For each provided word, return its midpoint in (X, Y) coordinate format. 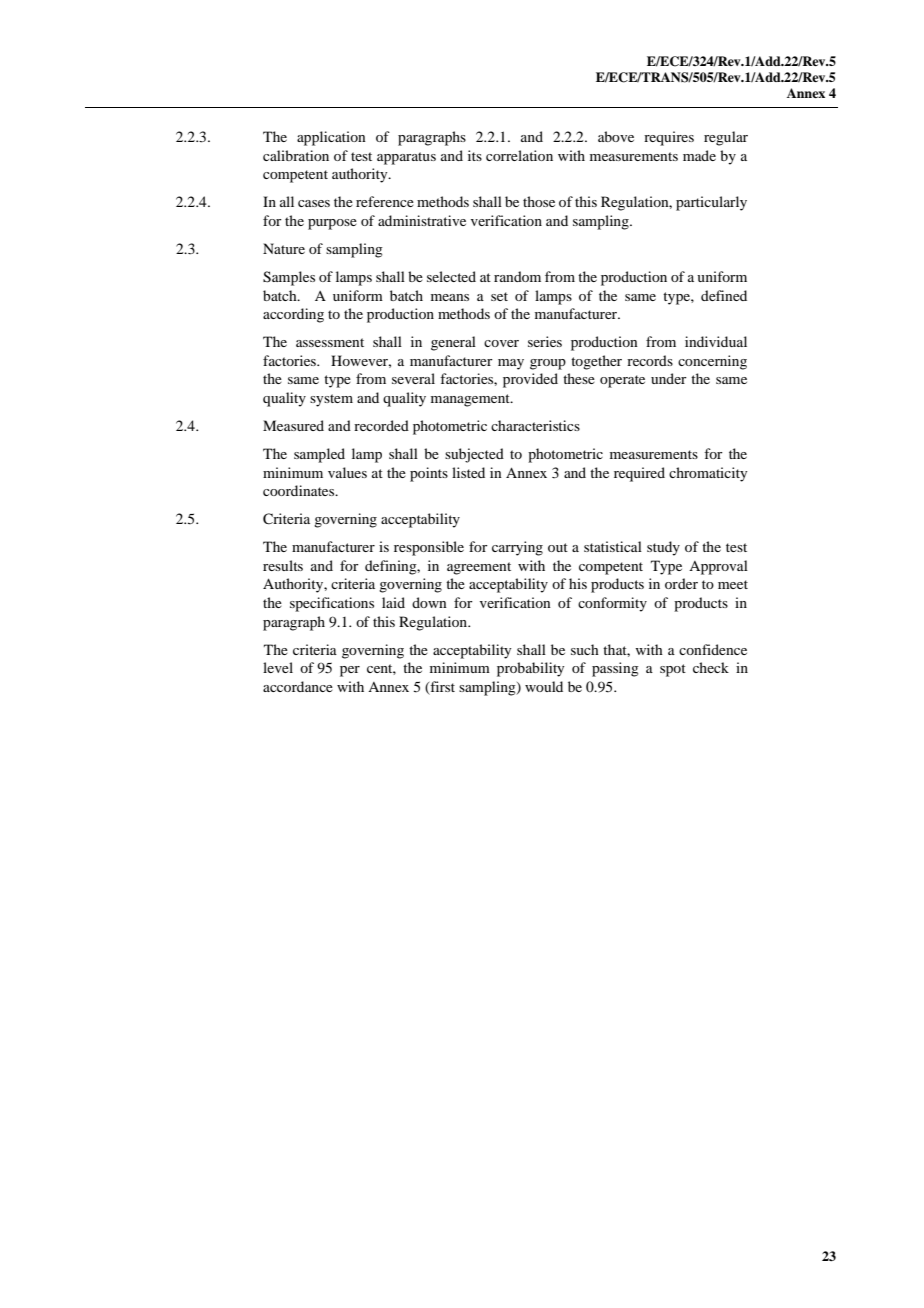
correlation (519, 155)
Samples (289, 278)
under (669, 378)
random (517, 276)
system (331, 400)
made (699, 155)
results (283, 565)
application (331, 138)
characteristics (535, 425)
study (663, 548)
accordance (298, 686)
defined (724, 295)
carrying (517, 548)
